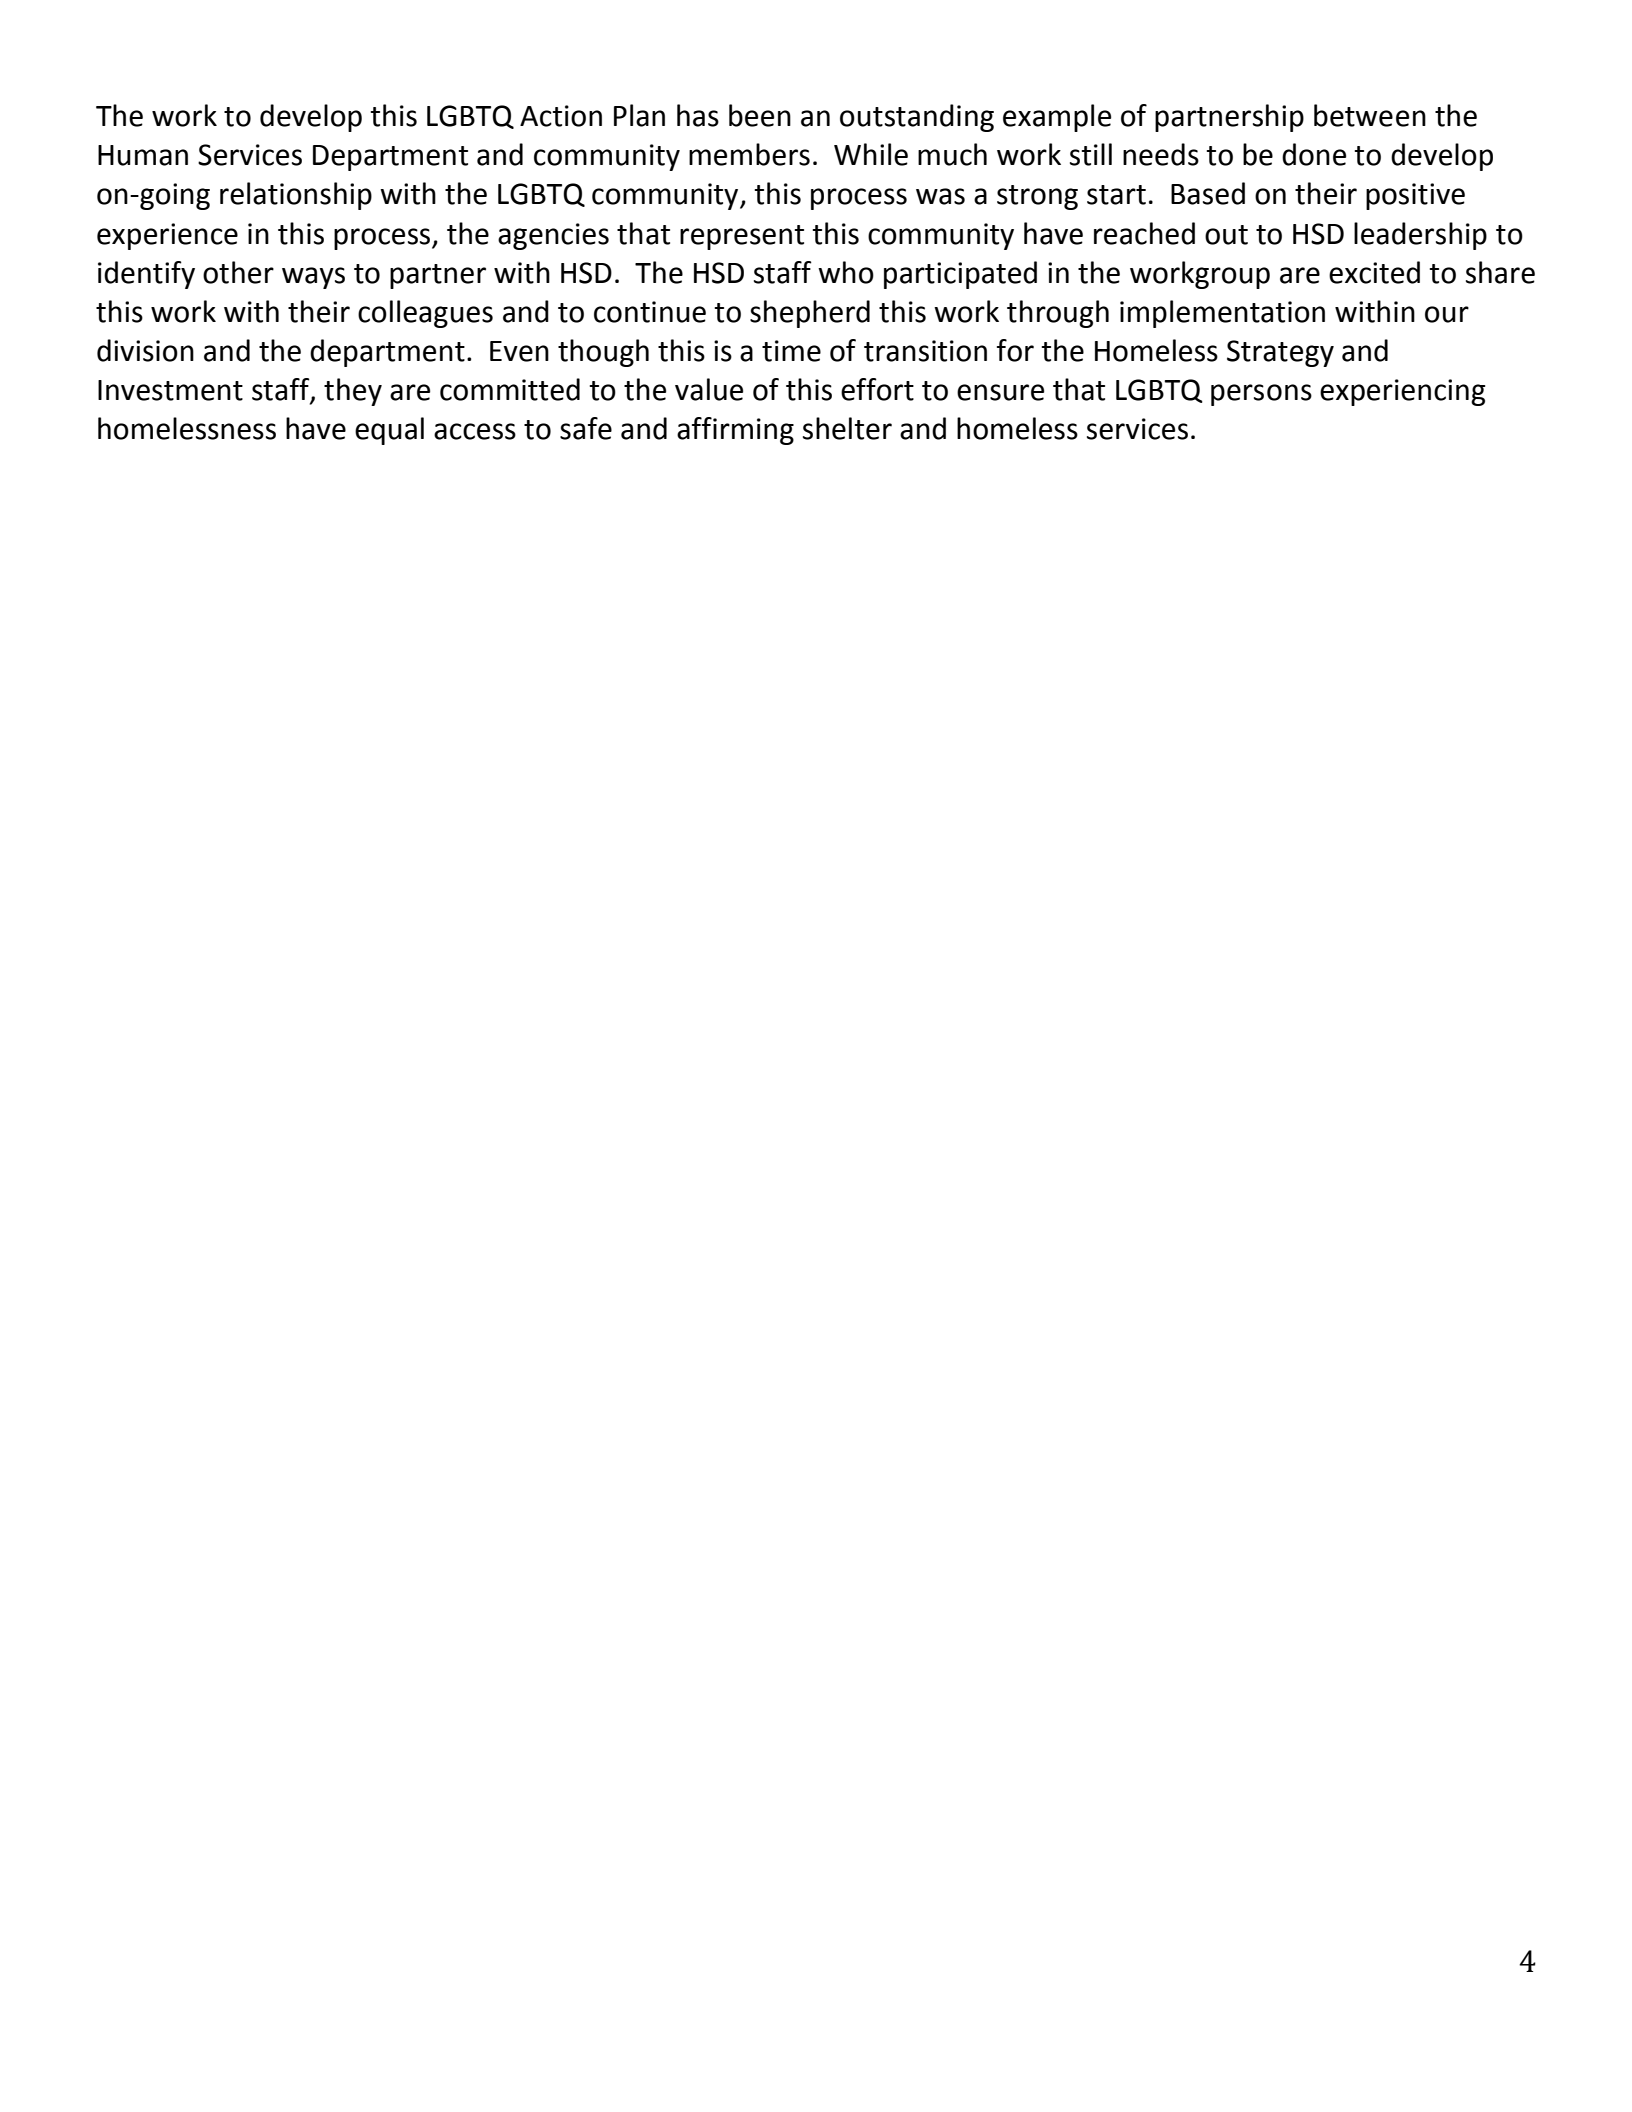  Describe the element at coordinates (791, 351) in the screenshot. I see `time` at that location.
